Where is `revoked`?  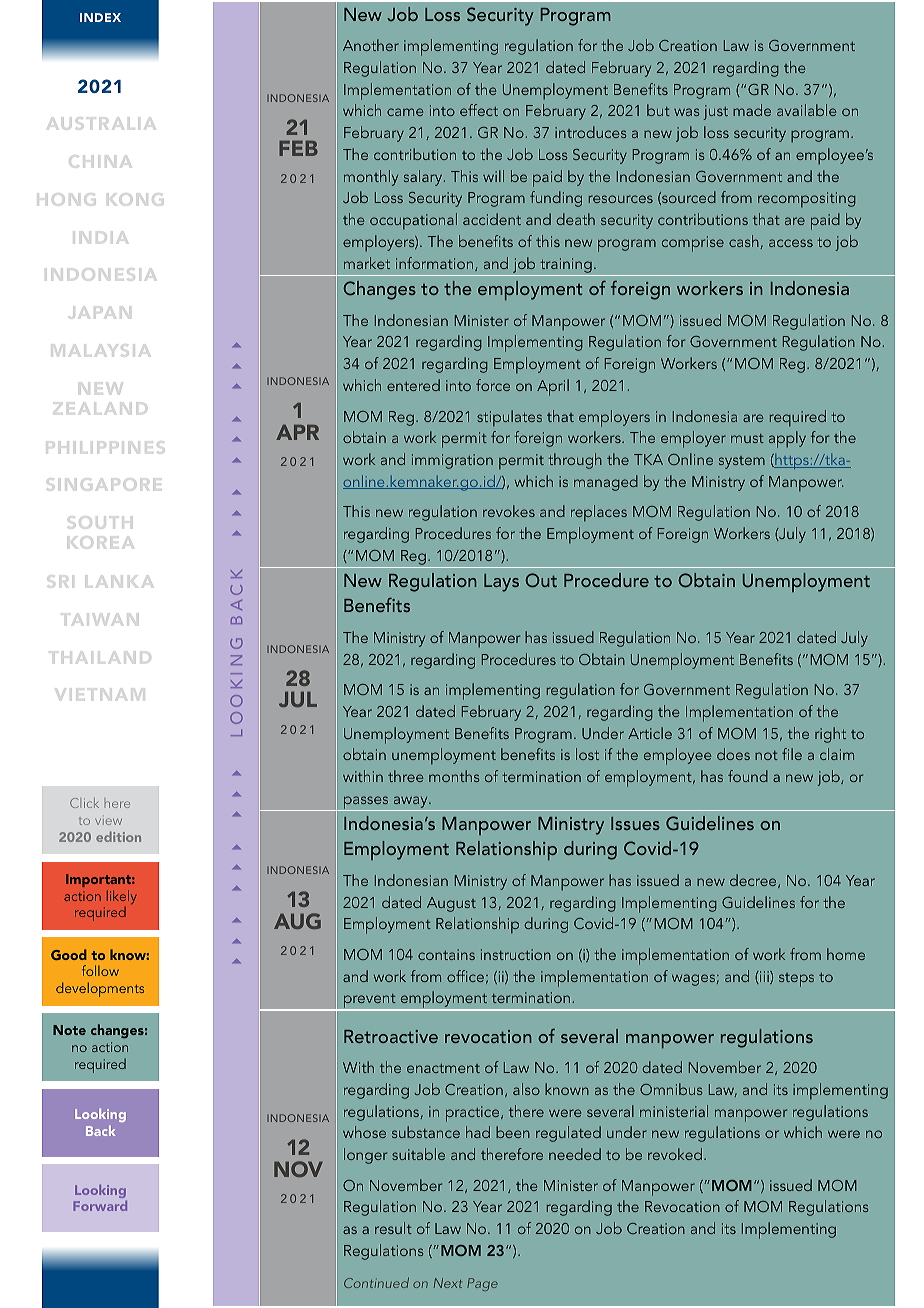
revoked is located at coordinates (675, 1154).
